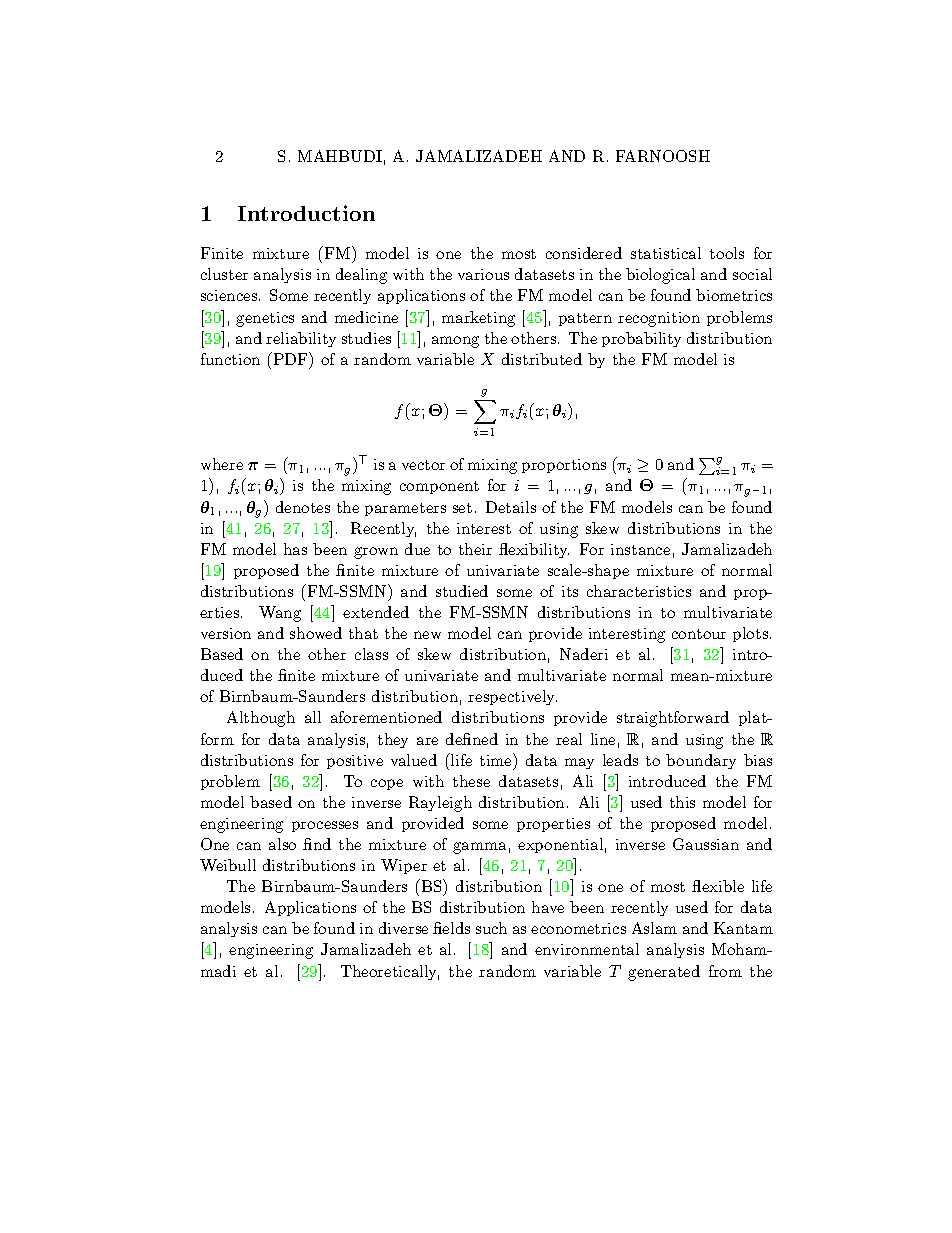 Image resolution: width=952 pixels, height=1233 pixels. I want to click on various, so click(483, 274).
